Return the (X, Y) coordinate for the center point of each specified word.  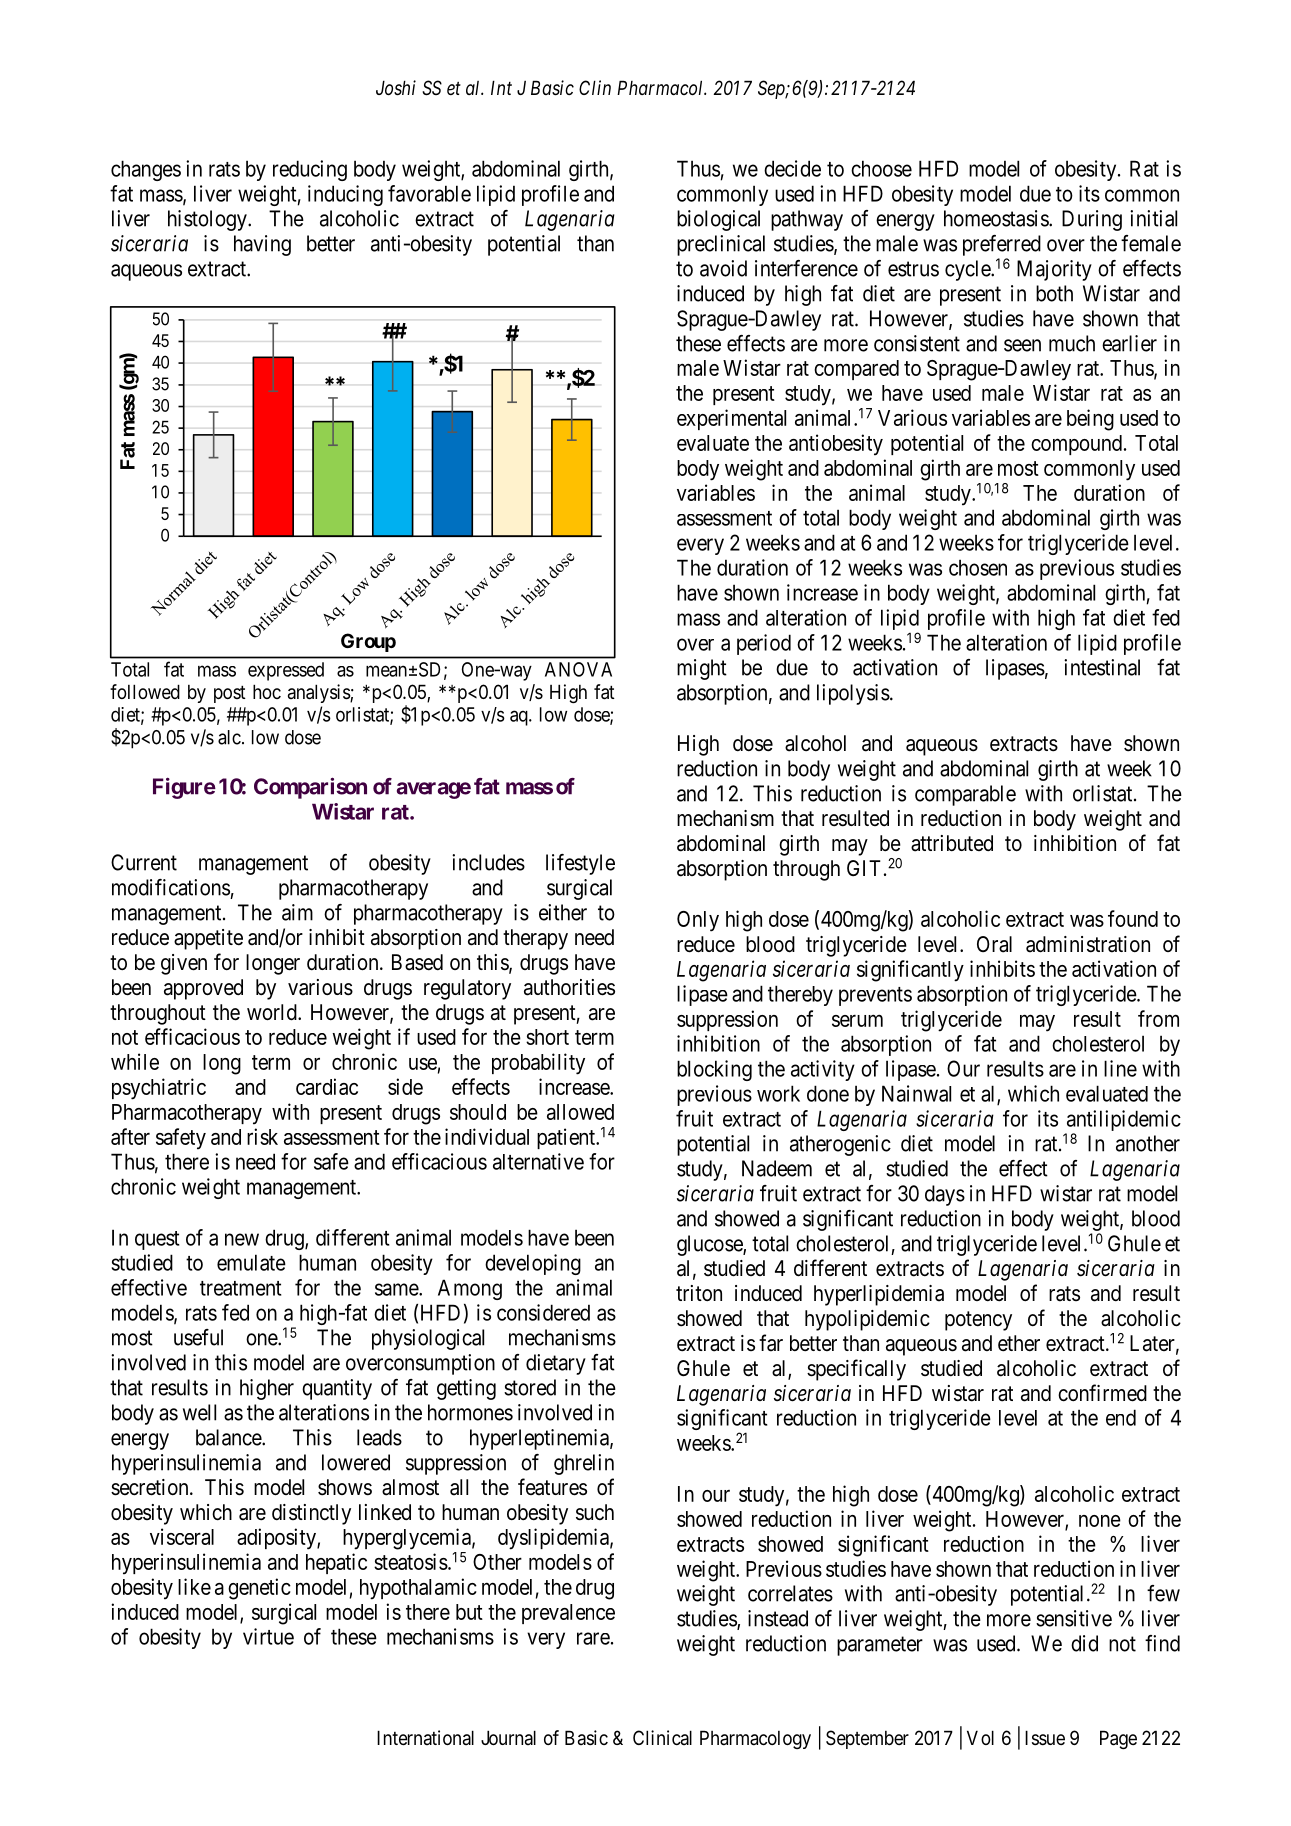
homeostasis (997, 218)
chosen (978, 567)
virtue (268, 1636)
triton (699, 1293)
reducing (310, 170)
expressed (286, 671)
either (563, 912)
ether (1019, 1343)
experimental (731, 419)
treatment (240, 1288)
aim (297, 912)
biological (718, 220)
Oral (994, 944)
